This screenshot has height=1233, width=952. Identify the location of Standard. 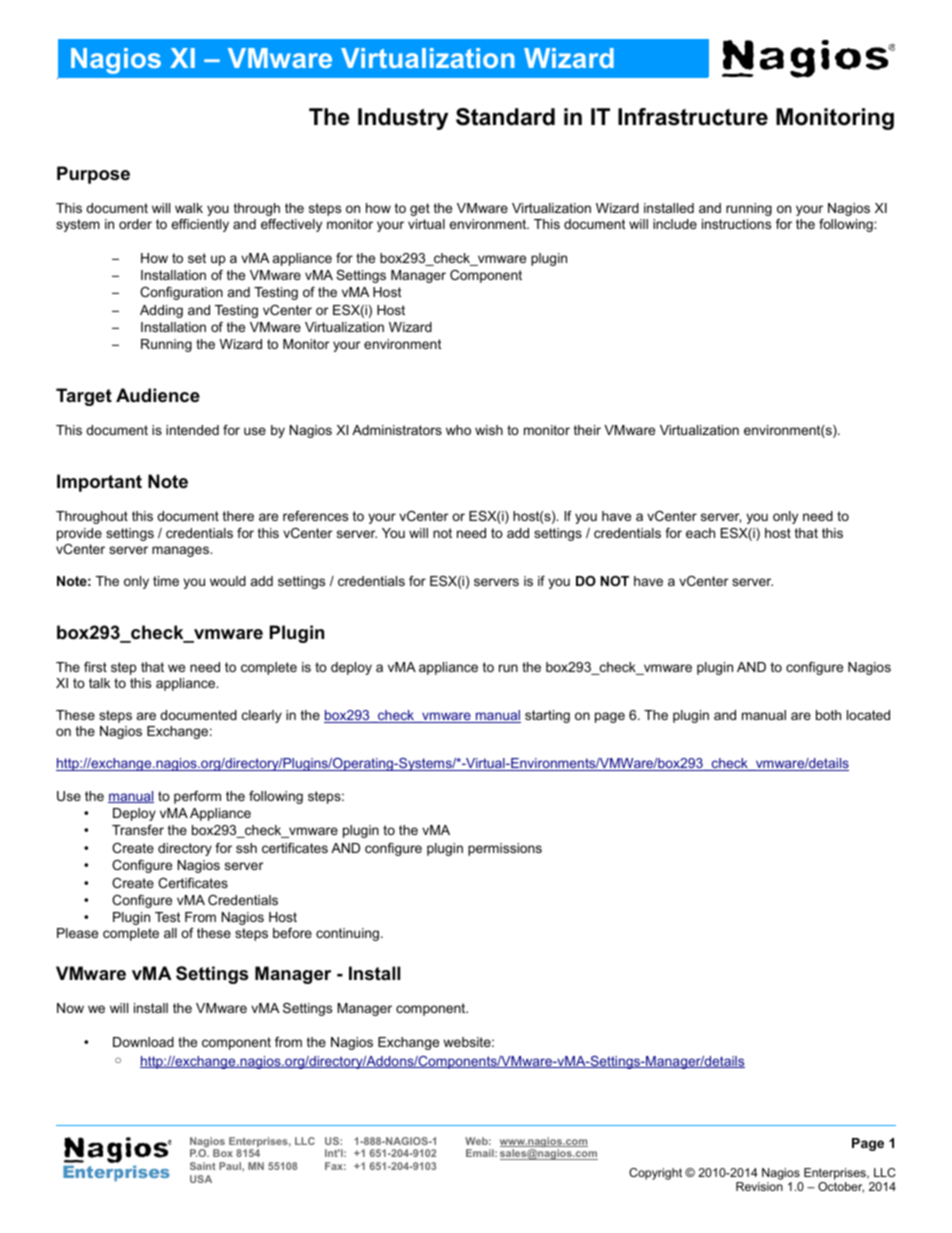
(505, 117).
